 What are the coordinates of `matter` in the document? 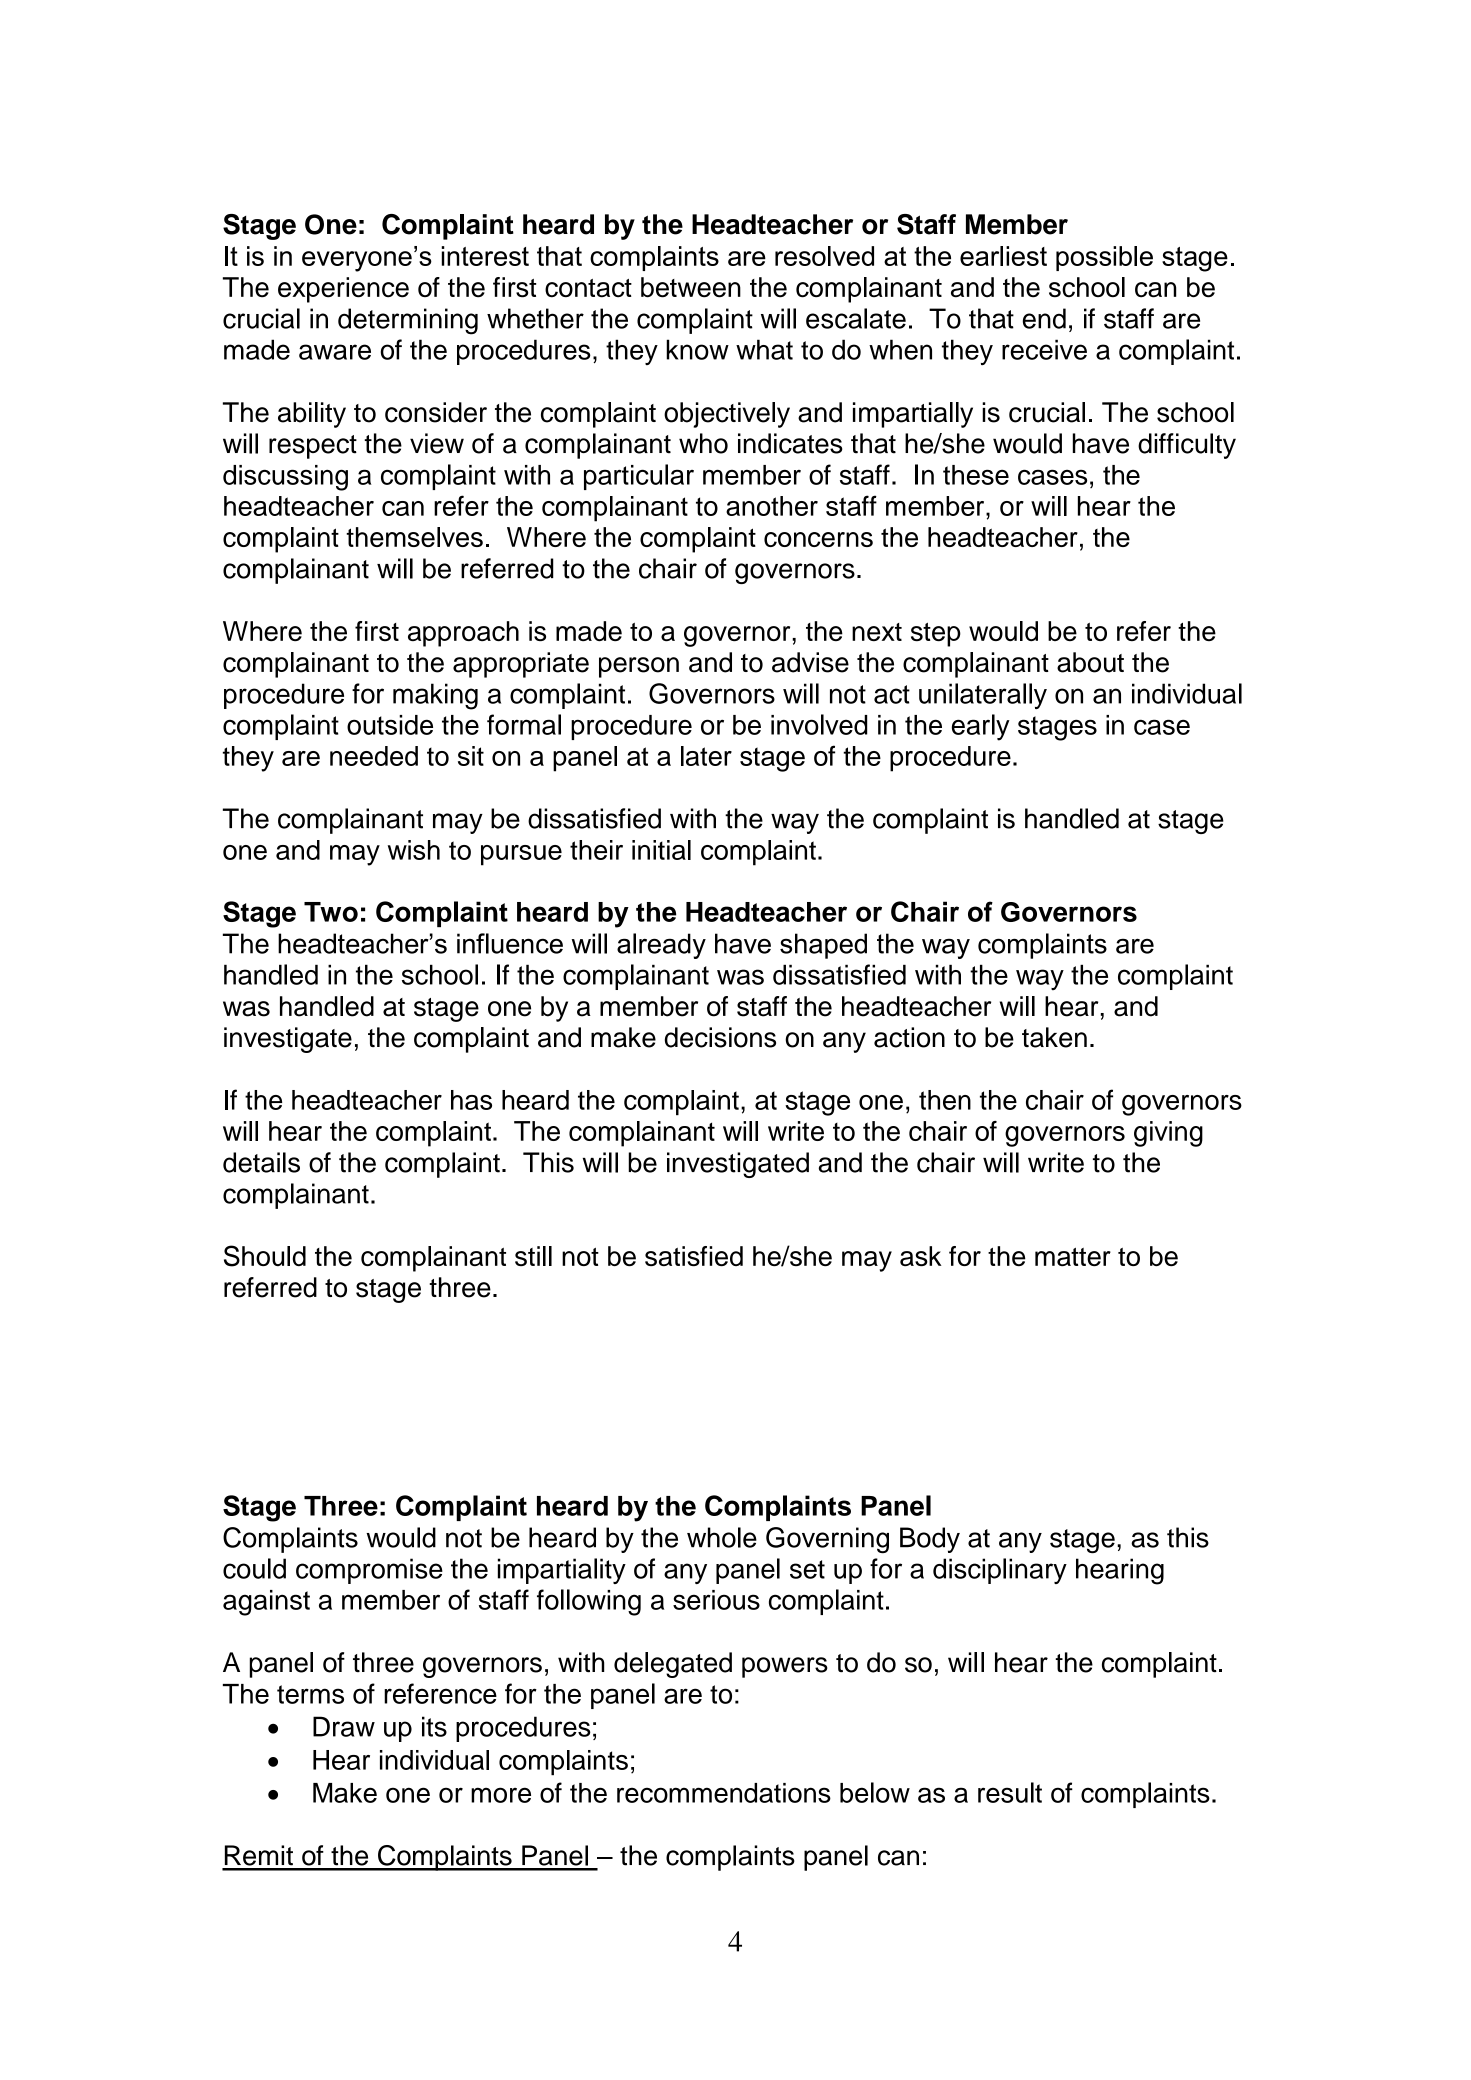 It's located at (1073, 1257).
